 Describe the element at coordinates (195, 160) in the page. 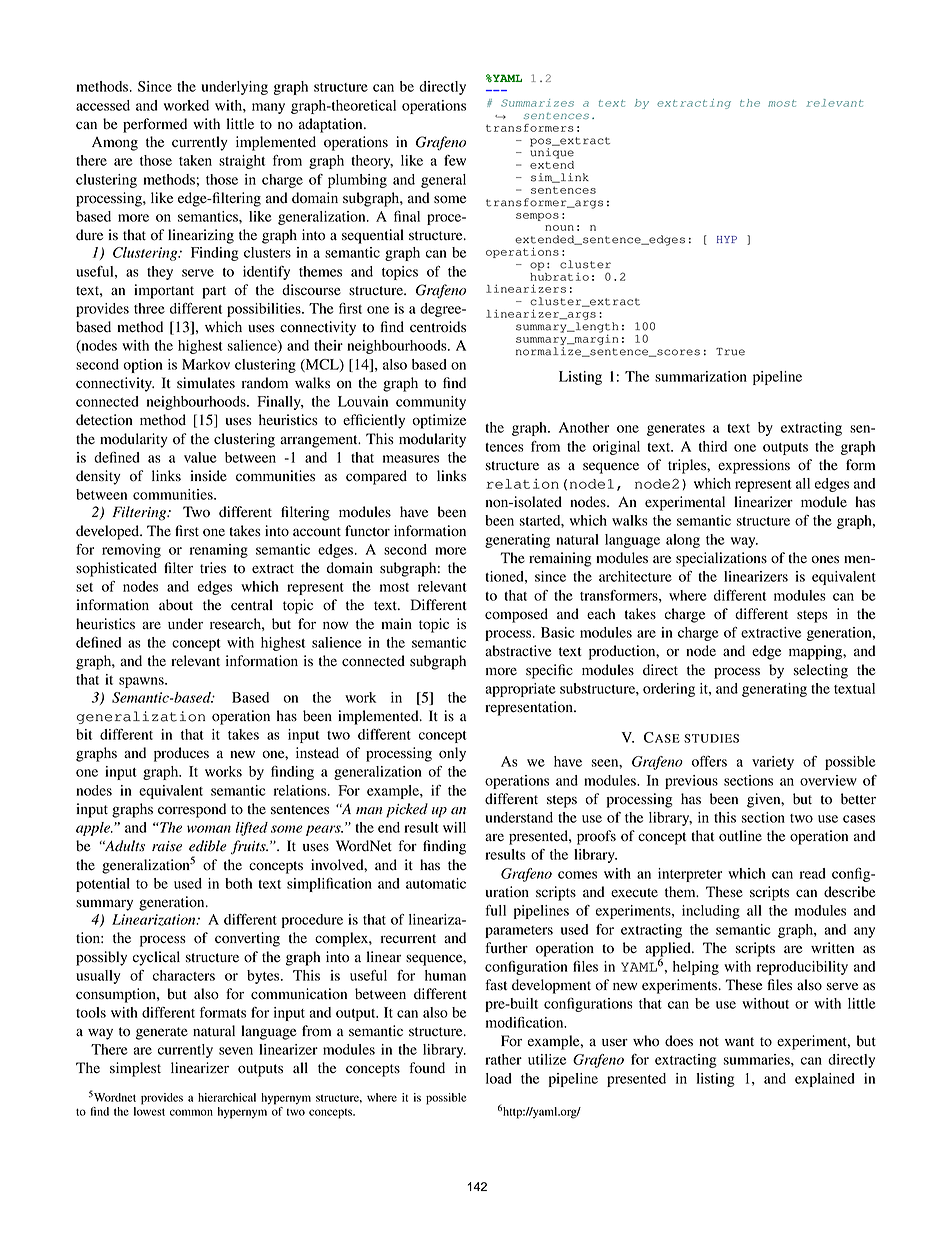

I see `taken` at that location.
